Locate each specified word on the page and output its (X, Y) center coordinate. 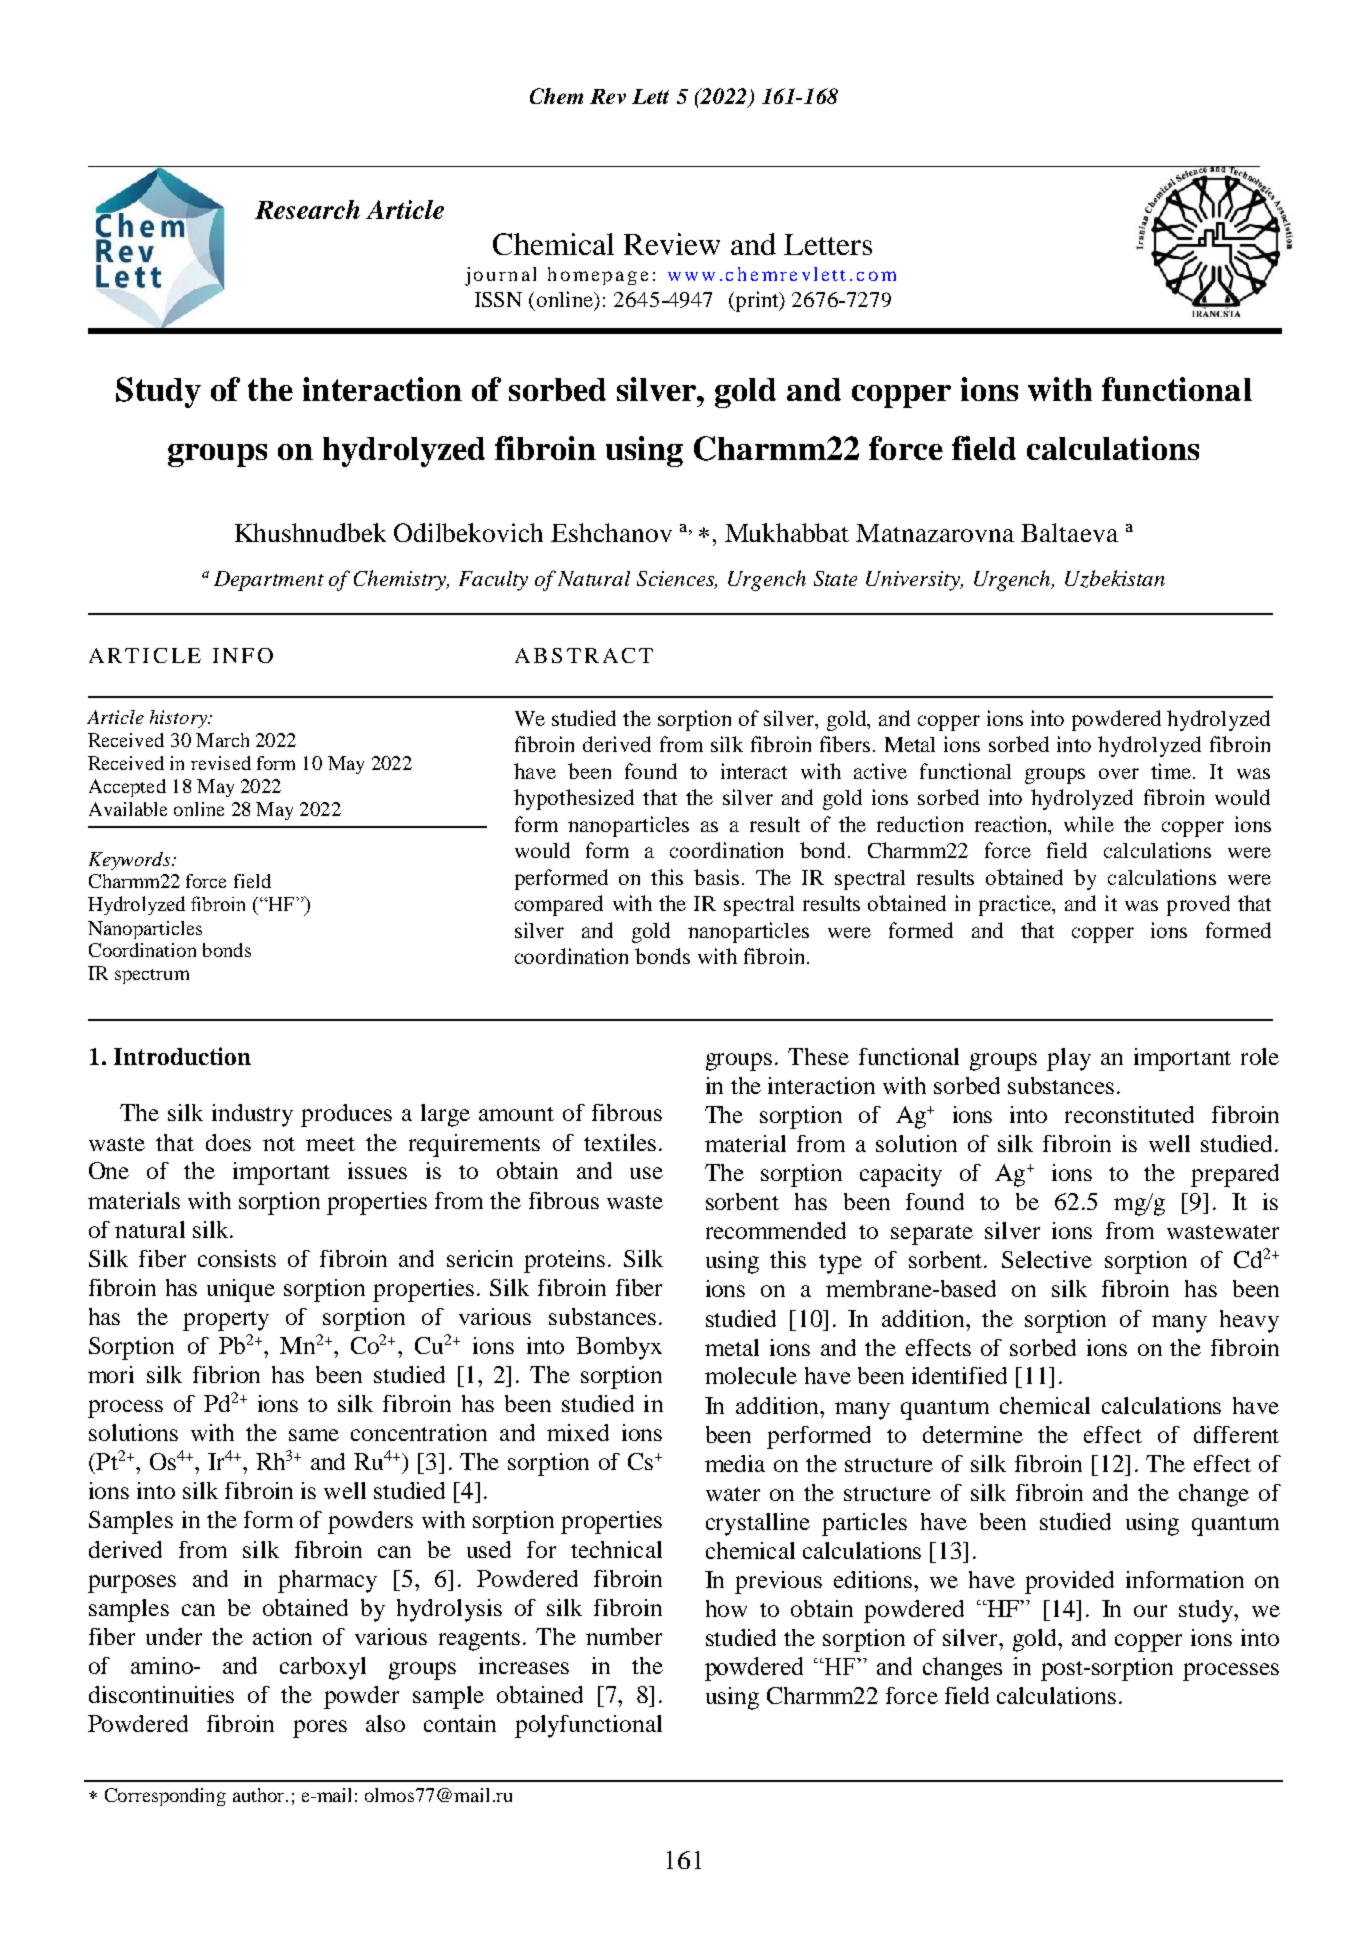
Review (672, 244)
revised (221, 763)
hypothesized (574, 799)
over (1119, 773)
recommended (776, 1230)
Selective (1047, 1259)
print (757, 301)
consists (237, 1258)
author (260, 1795)
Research (307, 209)
